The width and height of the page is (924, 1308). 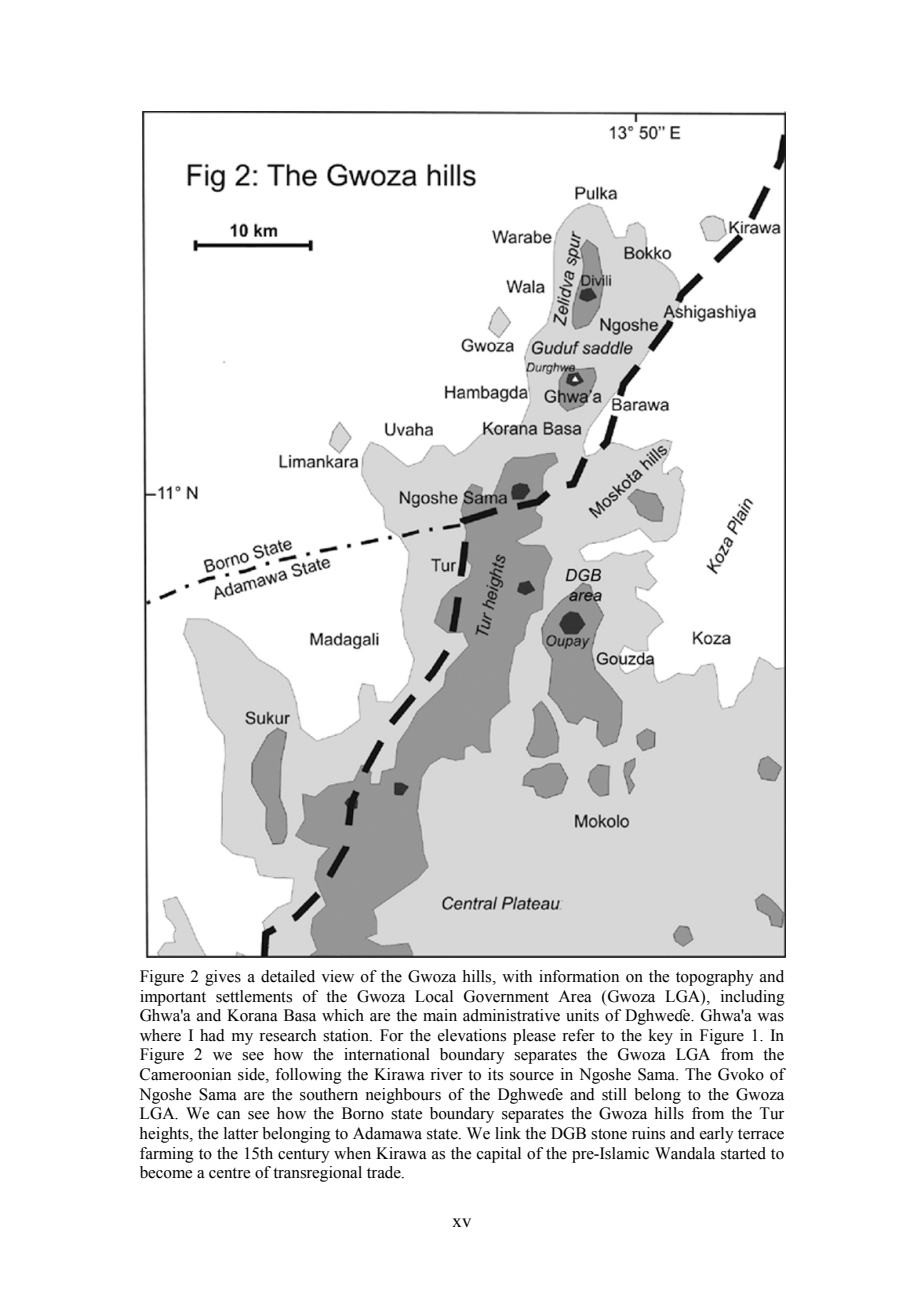 I want to click on still, so click(x=614, y=1094).
